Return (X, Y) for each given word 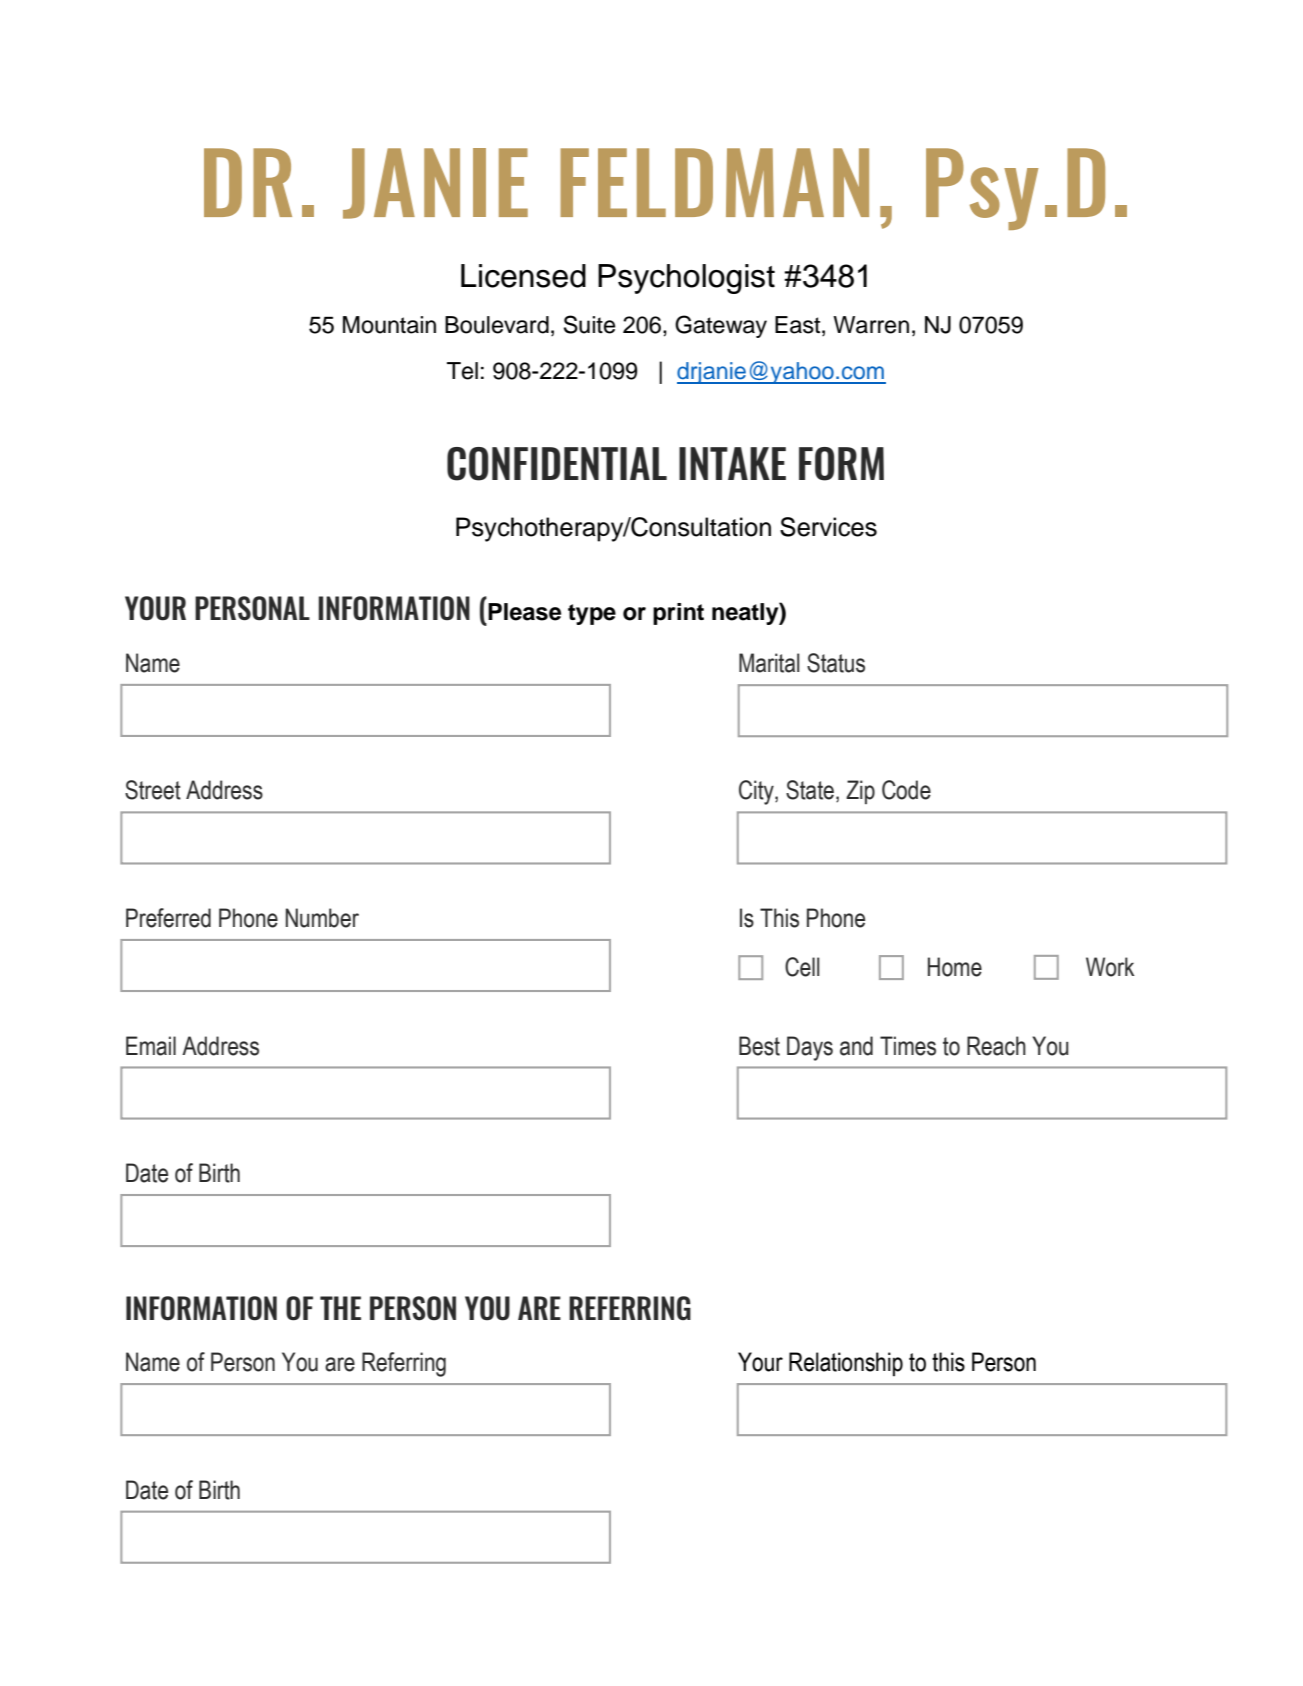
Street (153, 790)
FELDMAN (714, 182)
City (757, 792)
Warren (871, 325)
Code (906, 790)
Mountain (389, 325)
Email (151, 1046)
